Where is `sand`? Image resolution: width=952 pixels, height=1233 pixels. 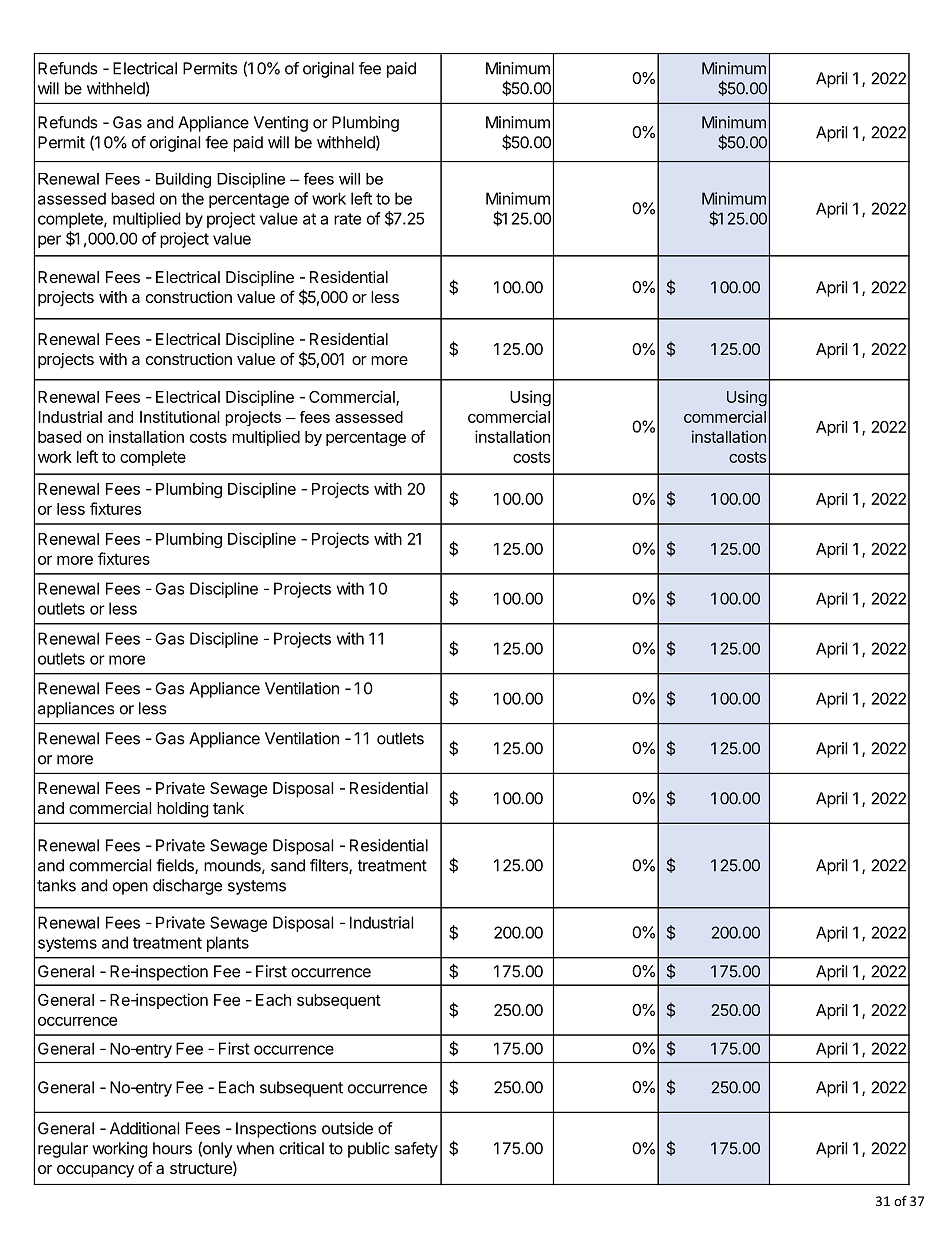
sand is located at coordinates (288, 865).
